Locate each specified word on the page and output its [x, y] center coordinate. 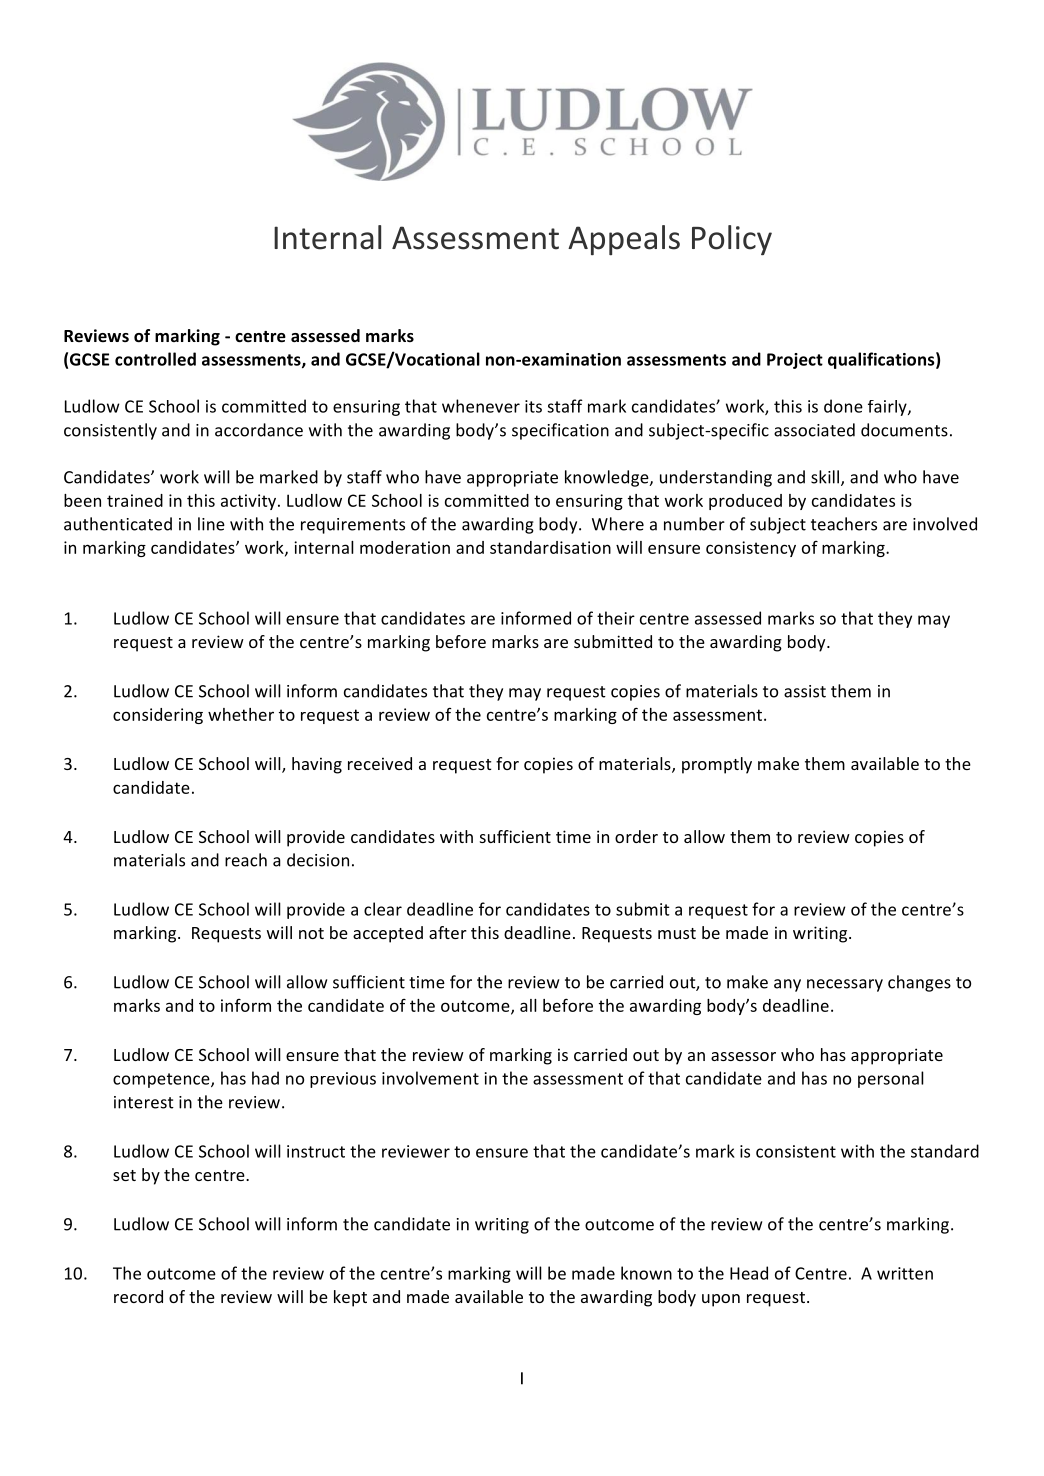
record [138, 1296]
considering [158, 716]
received [380, 763]
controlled [155, 359]
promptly [717, 765]
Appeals [624, 240]
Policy [732, 240]
